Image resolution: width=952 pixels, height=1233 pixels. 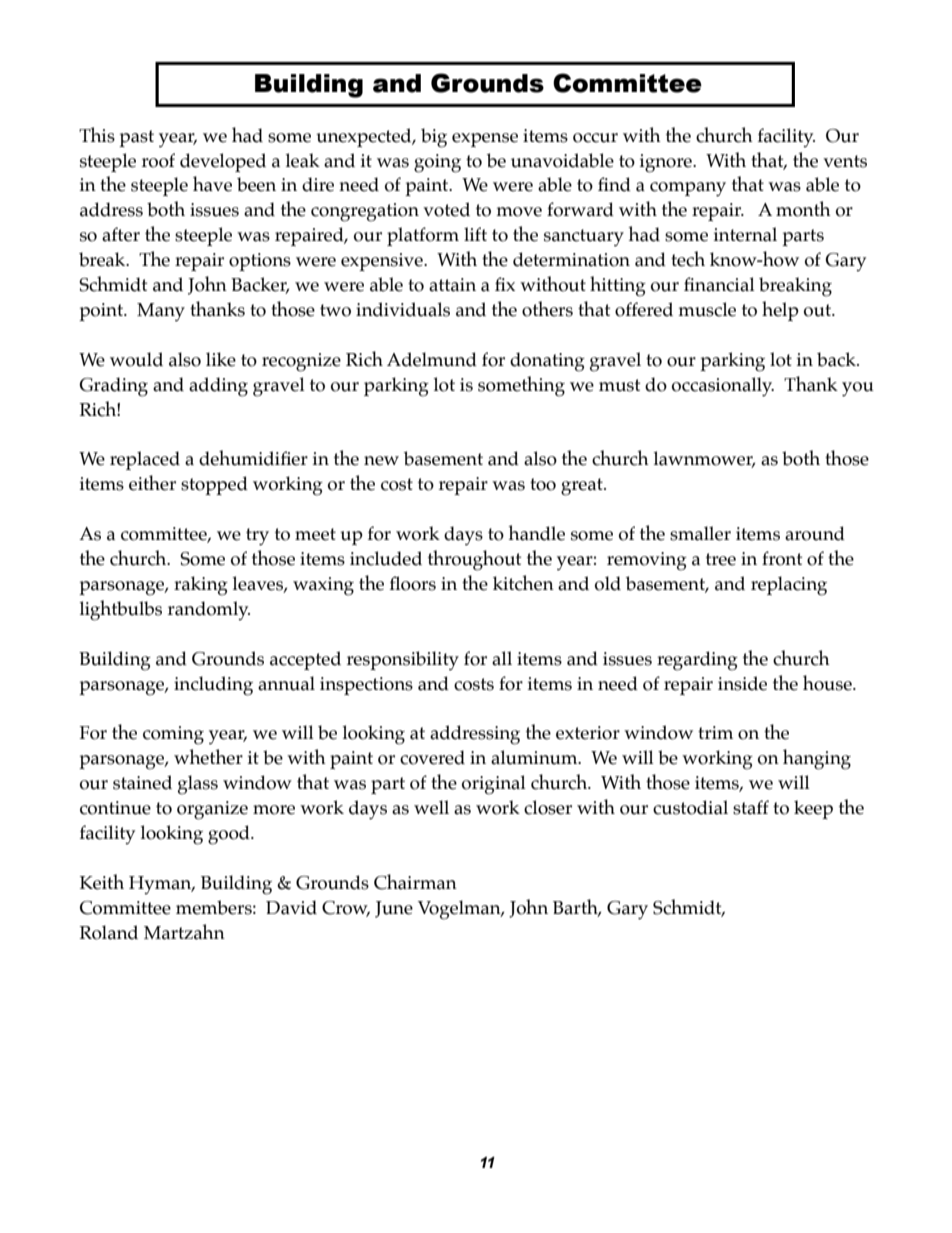 I want to click on throughout, so click(x=474, y=560).
